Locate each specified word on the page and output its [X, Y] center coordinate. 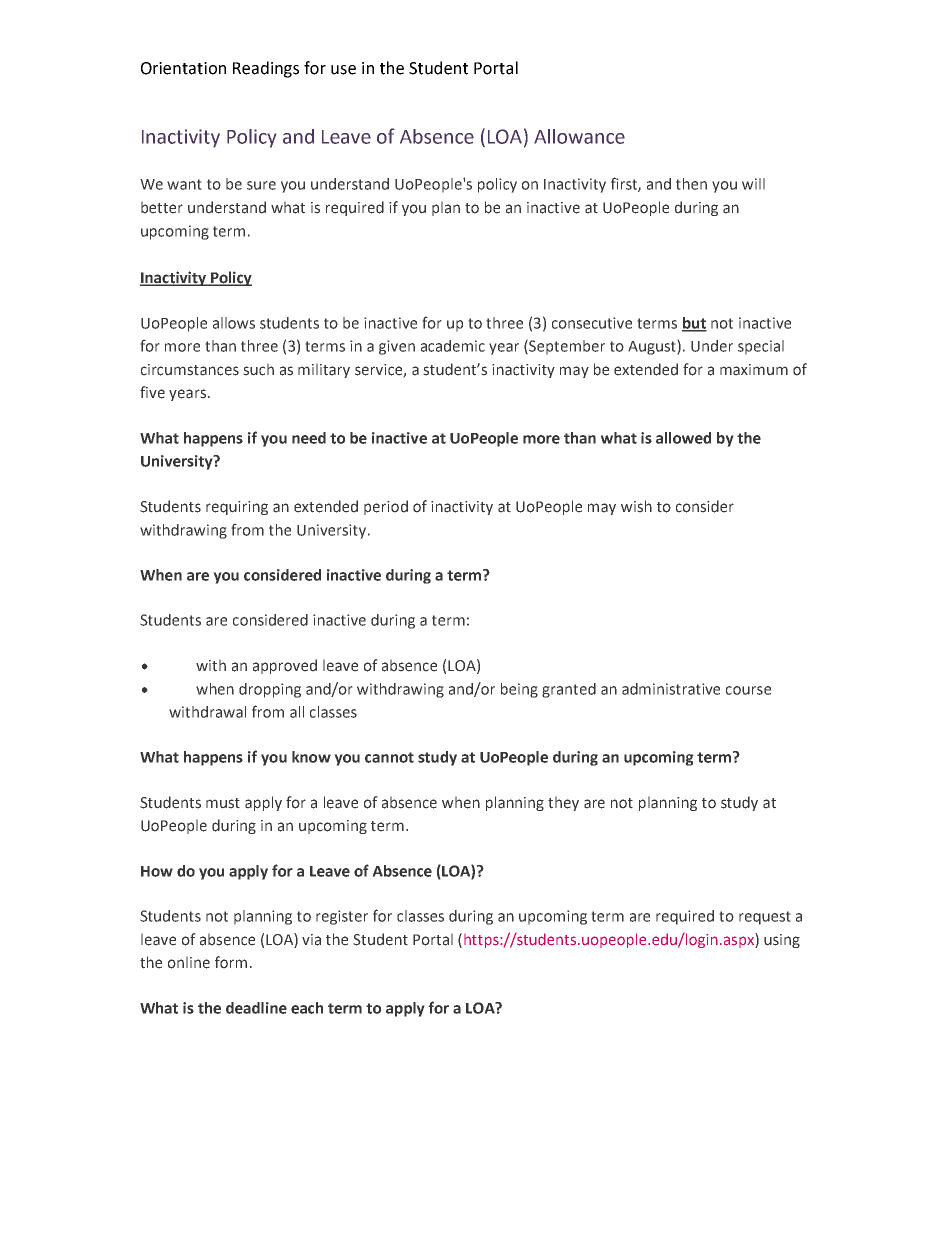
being [519, 690]
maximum [754, 370]
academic [453, 346]
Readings [266, 69]
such [258, 369]
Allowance [579, 136]
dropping [270, 690]
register [342, 917]
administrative [671, 689]
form [231, 962]
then [691, 184]
